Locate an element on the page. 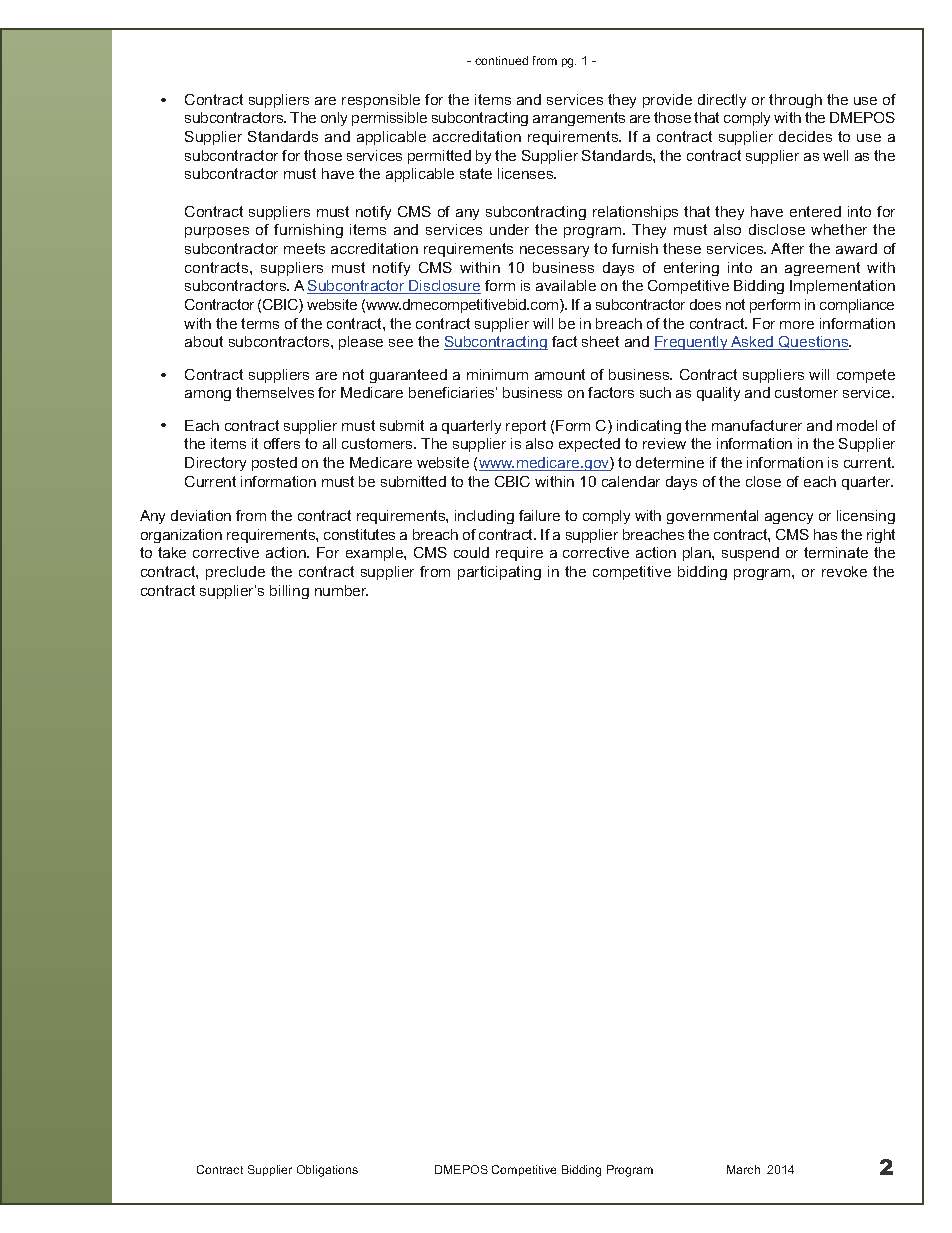 The image size is (952, 1233). Obligations is located at coordinates (327, 1171).
